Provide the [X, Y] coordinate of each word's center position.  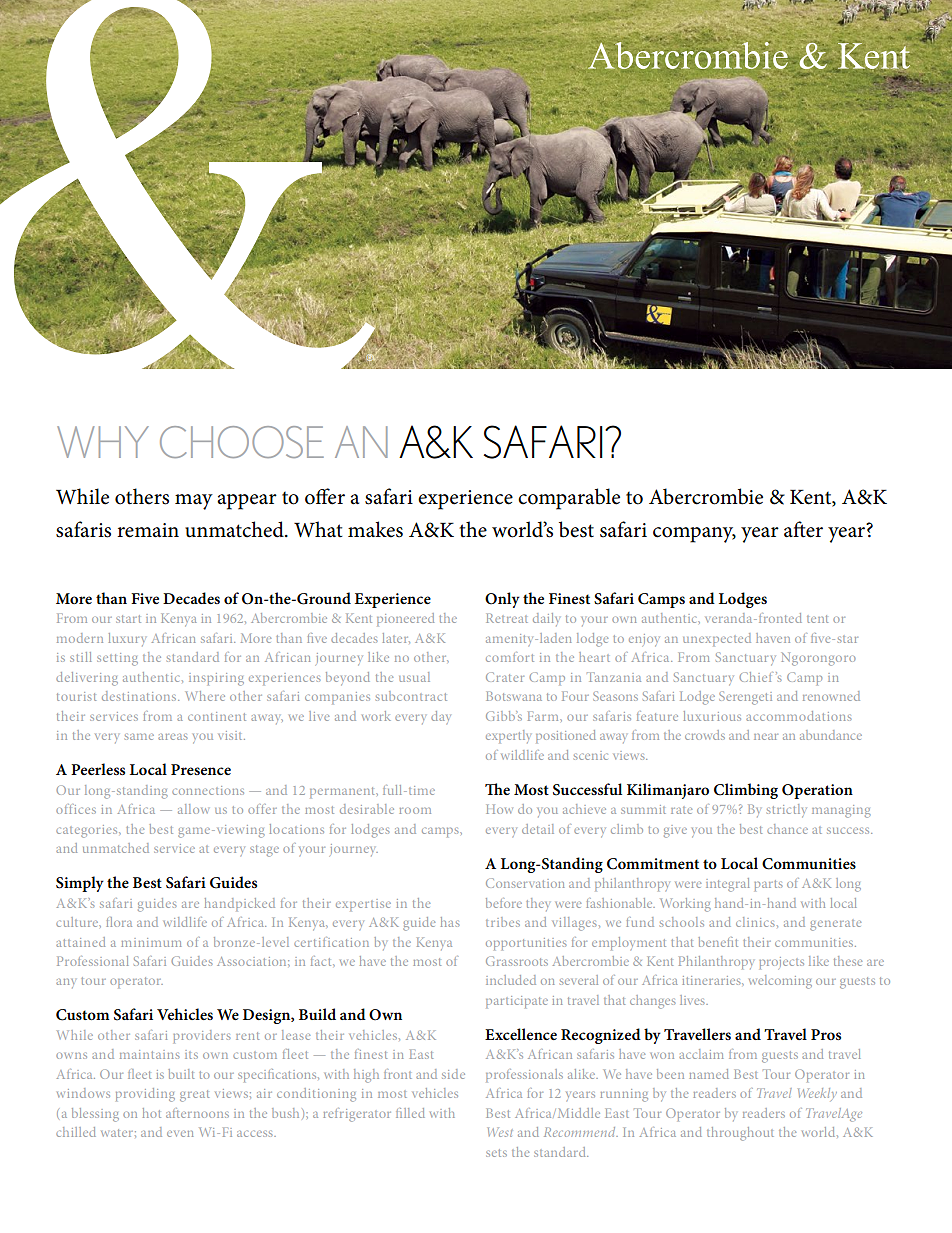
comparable [569, 499]
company [694, 535]
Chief [755, 677]
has [450, 922]
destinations [140, 696]
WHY [103, 442]
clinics [755, 922]
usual [414, 677]
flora [119, 922]
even [180, 1134]
